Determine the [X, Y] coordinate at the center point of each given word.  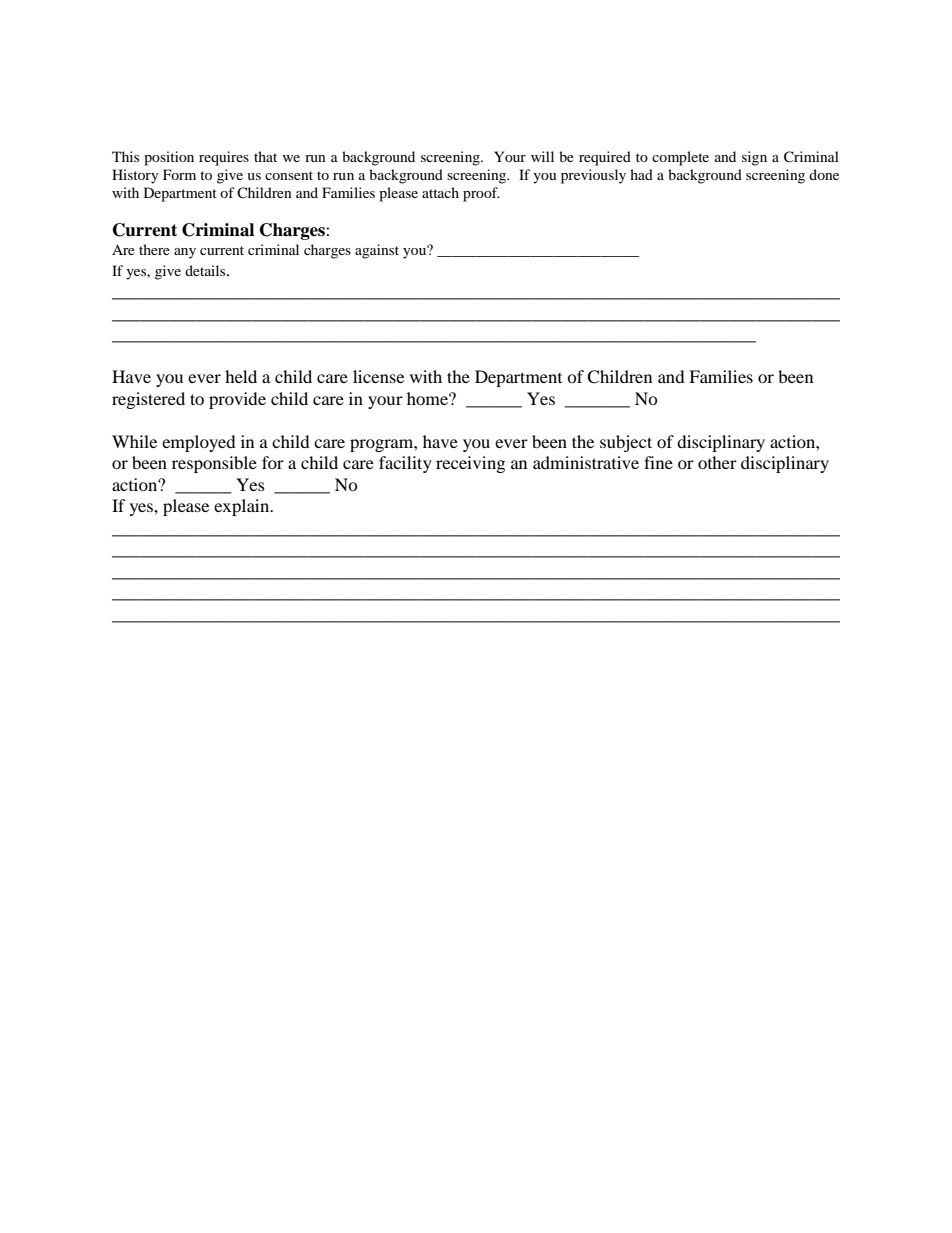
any [185, 253]
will [542, 156]
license [378, 376]
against [377, 251]
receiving [470, 464]
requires [224, 158]
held [241, 376]
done [824, 174]
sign [754, 158]
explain [243, 507]
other [717, 462]
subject [626, 443]
